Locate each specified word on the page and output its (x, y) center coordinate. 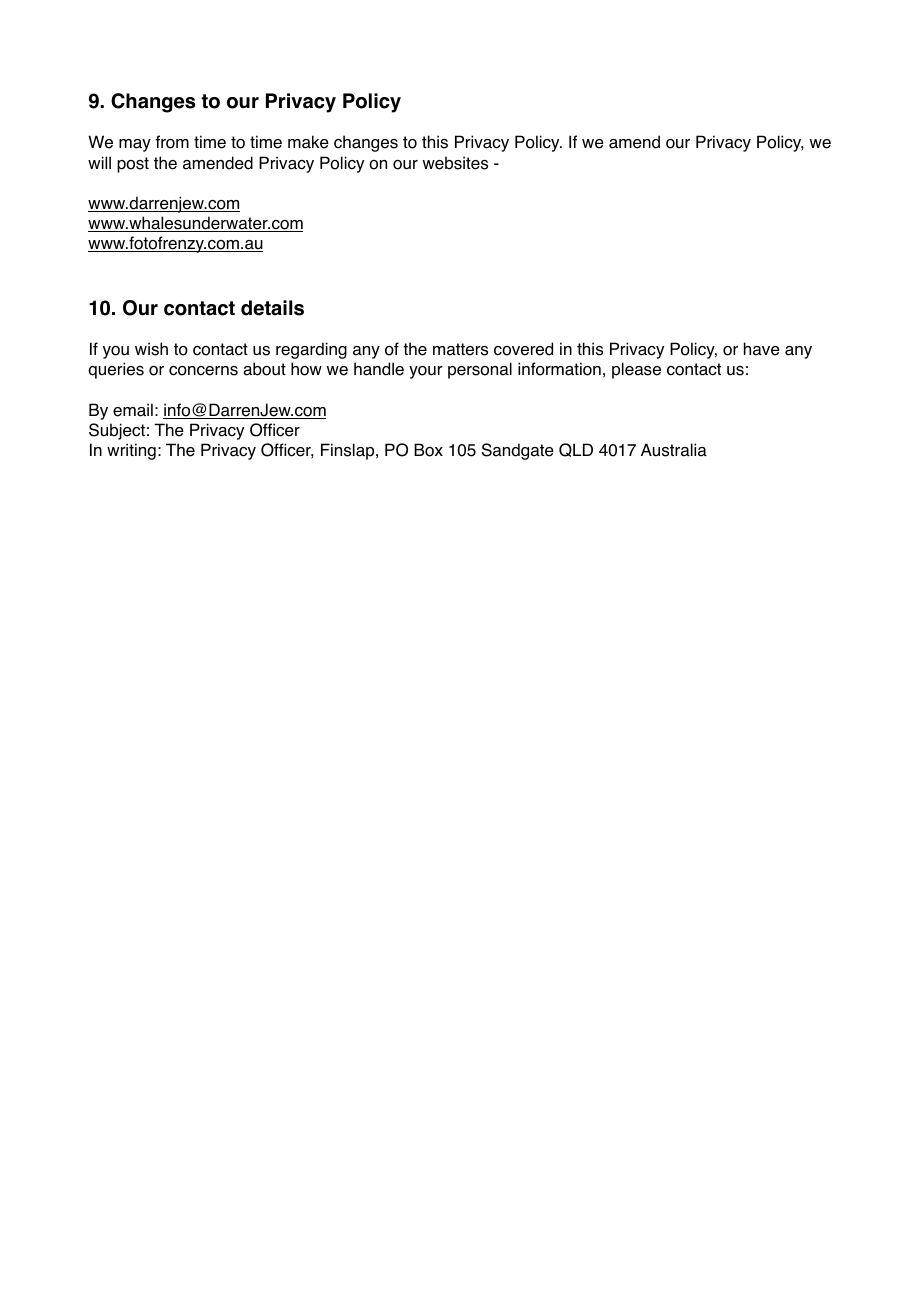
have (762, 349)
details (272, 308)
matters (460, 349)
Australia (674, 450)
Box (428, 450)
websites (455, 163)
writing (131, 451)
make (308, 142)
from (172, 142)
